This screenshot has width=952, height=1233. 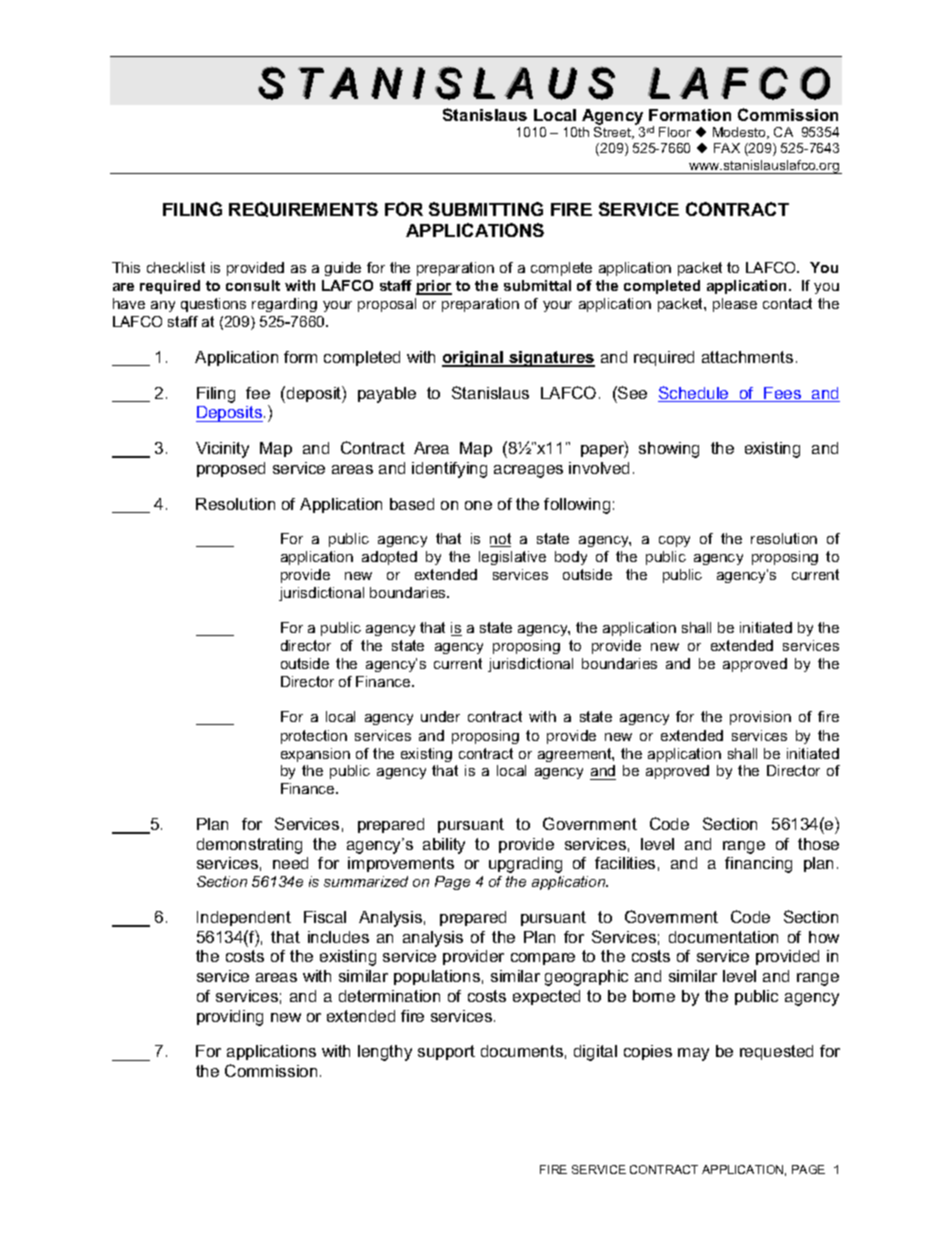 I want to click on copy, so click(x=674, y=541).
